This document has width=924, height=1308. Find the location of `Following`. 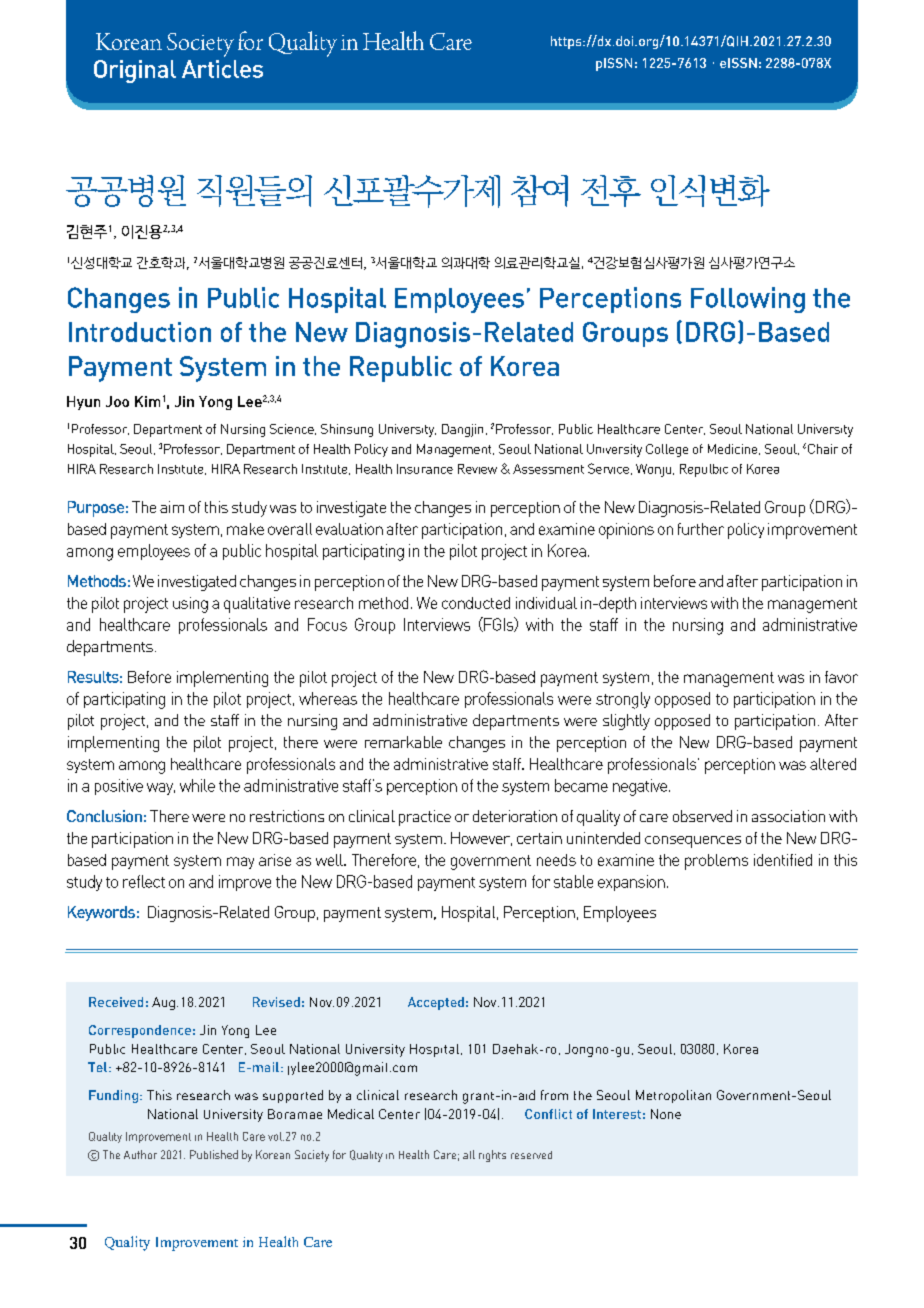

Following is located at coordinates (748, 300).
